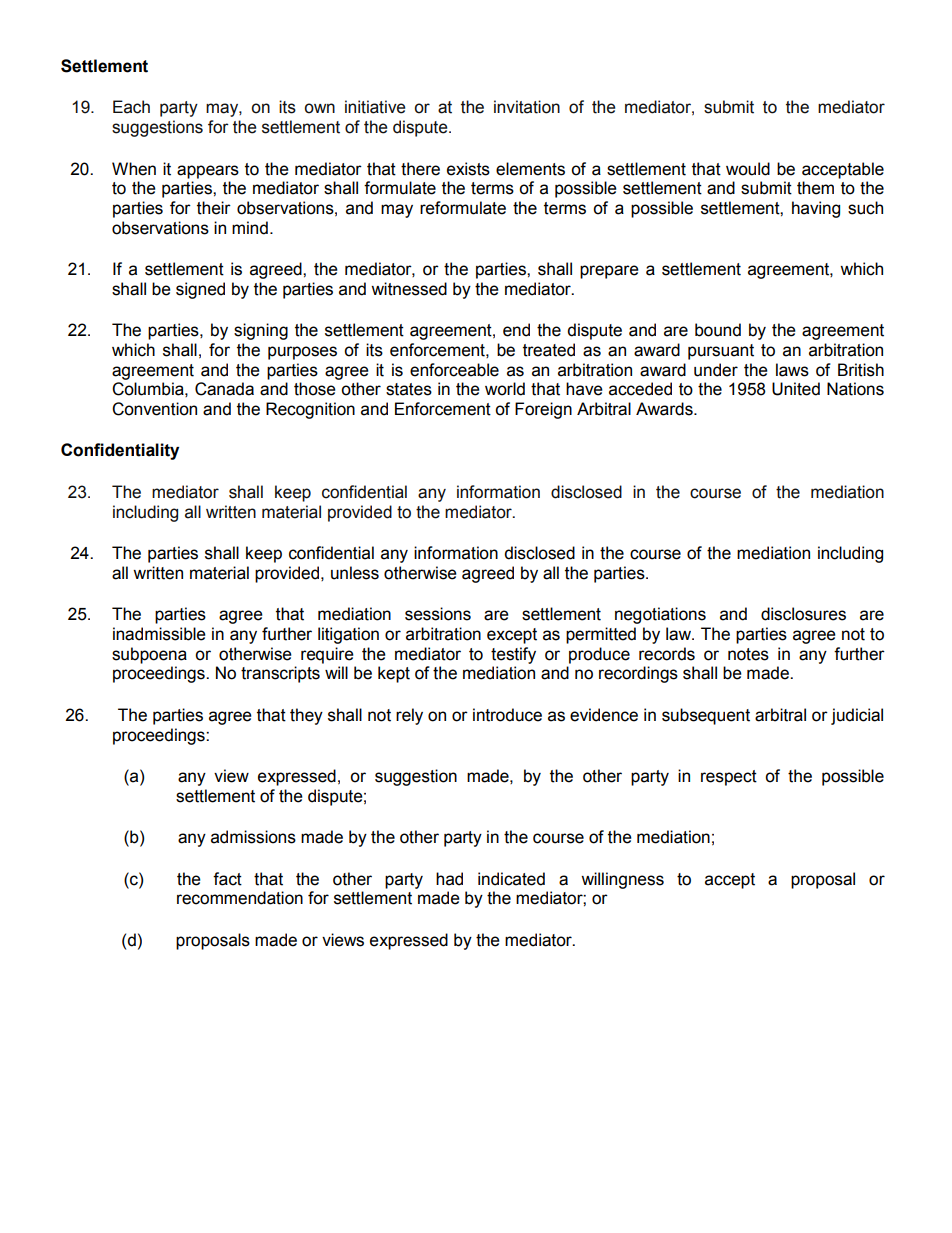 The image size is (952, 1233). Describe the element at coordinates (505, 389) in the image. I see `world` at that location.
